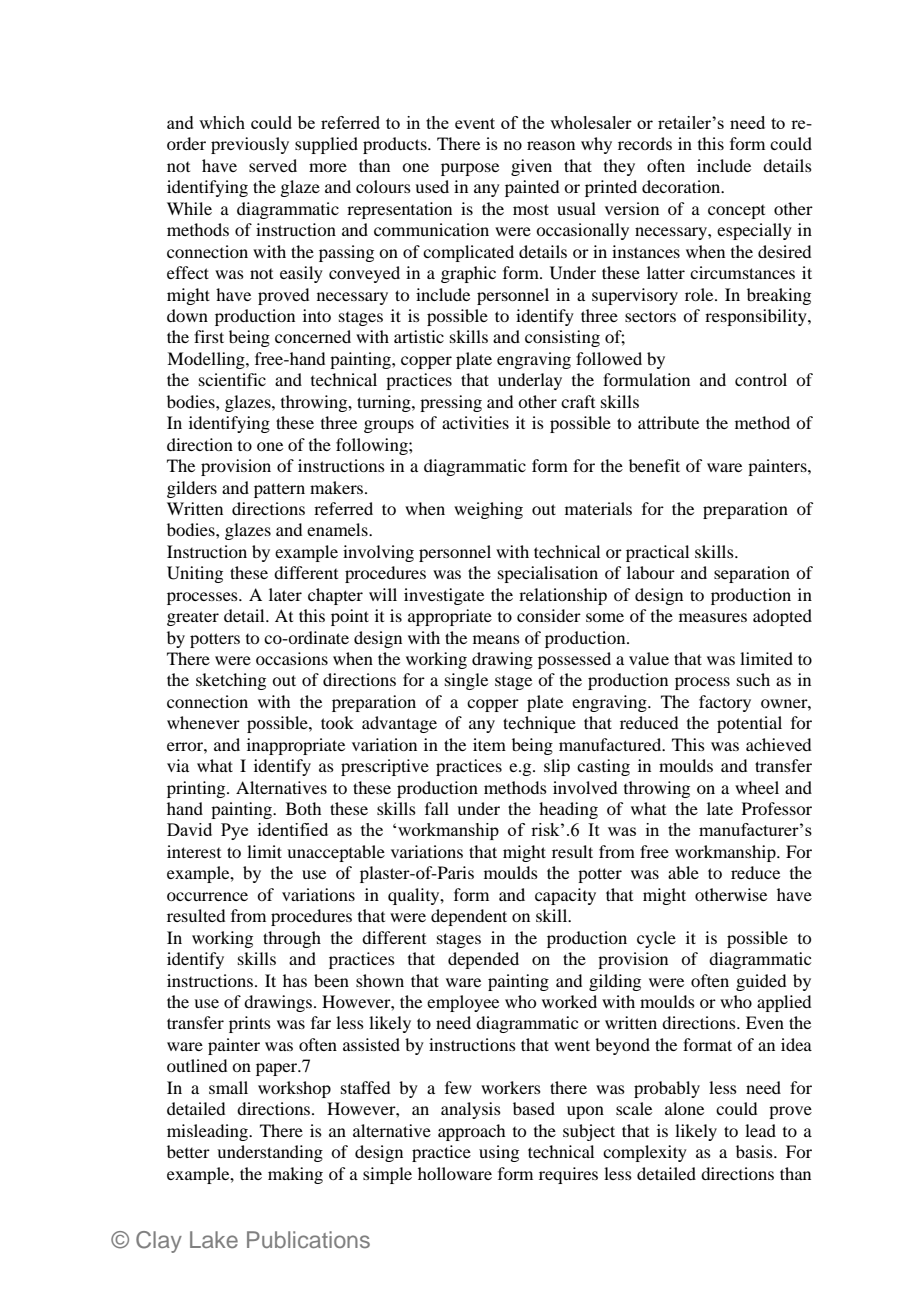 The image size is (924, 1308). I want to click on scientific, so click(232, 379).
